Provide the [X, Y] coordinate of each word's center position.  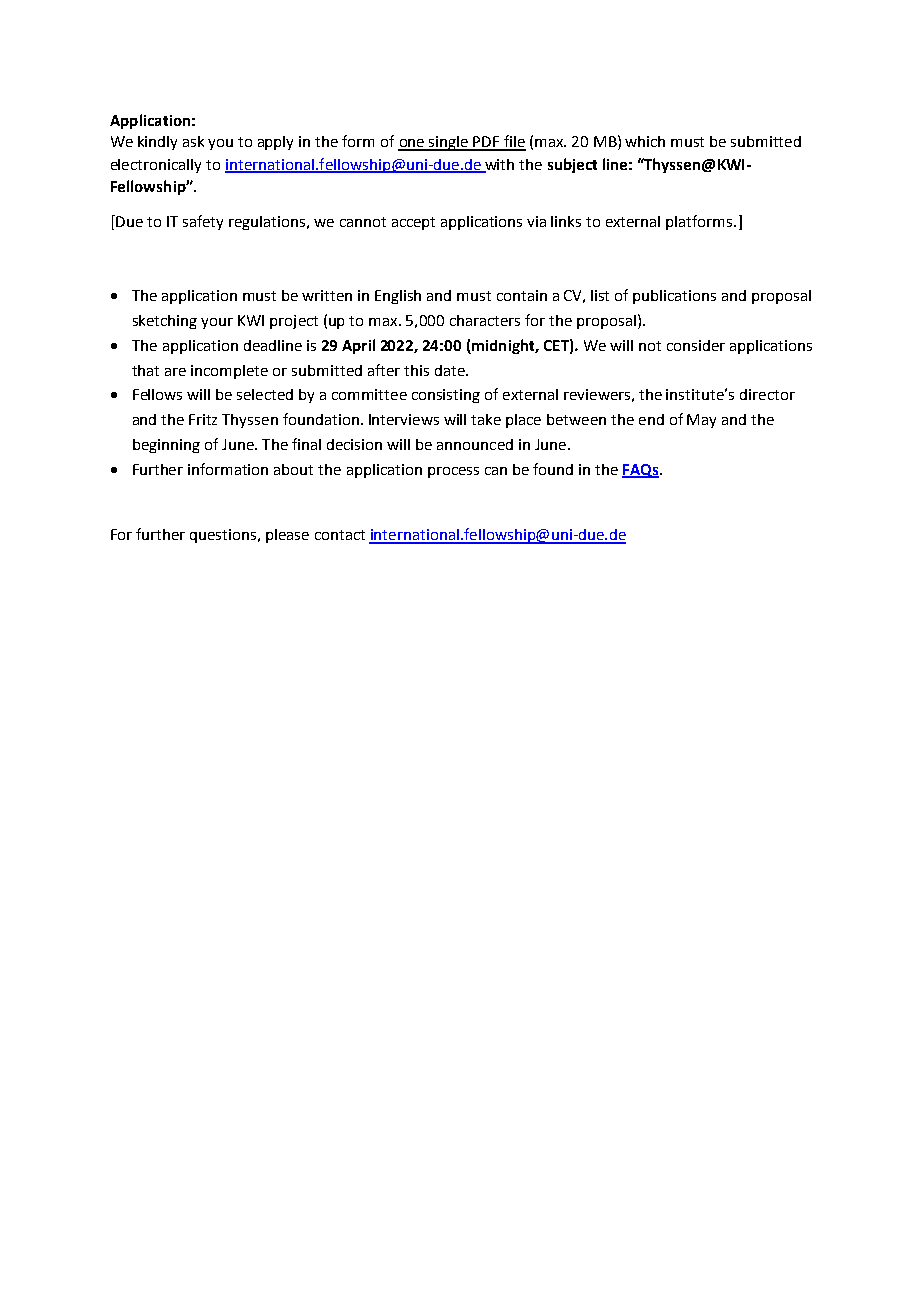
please [287, 536]
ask [193, 141]
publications [674, 297]
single [449, 143]
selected [265, 394]
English [398, 297]
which [645, 141]
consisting [446, 396]
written [327, 295]
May [701, 421]
